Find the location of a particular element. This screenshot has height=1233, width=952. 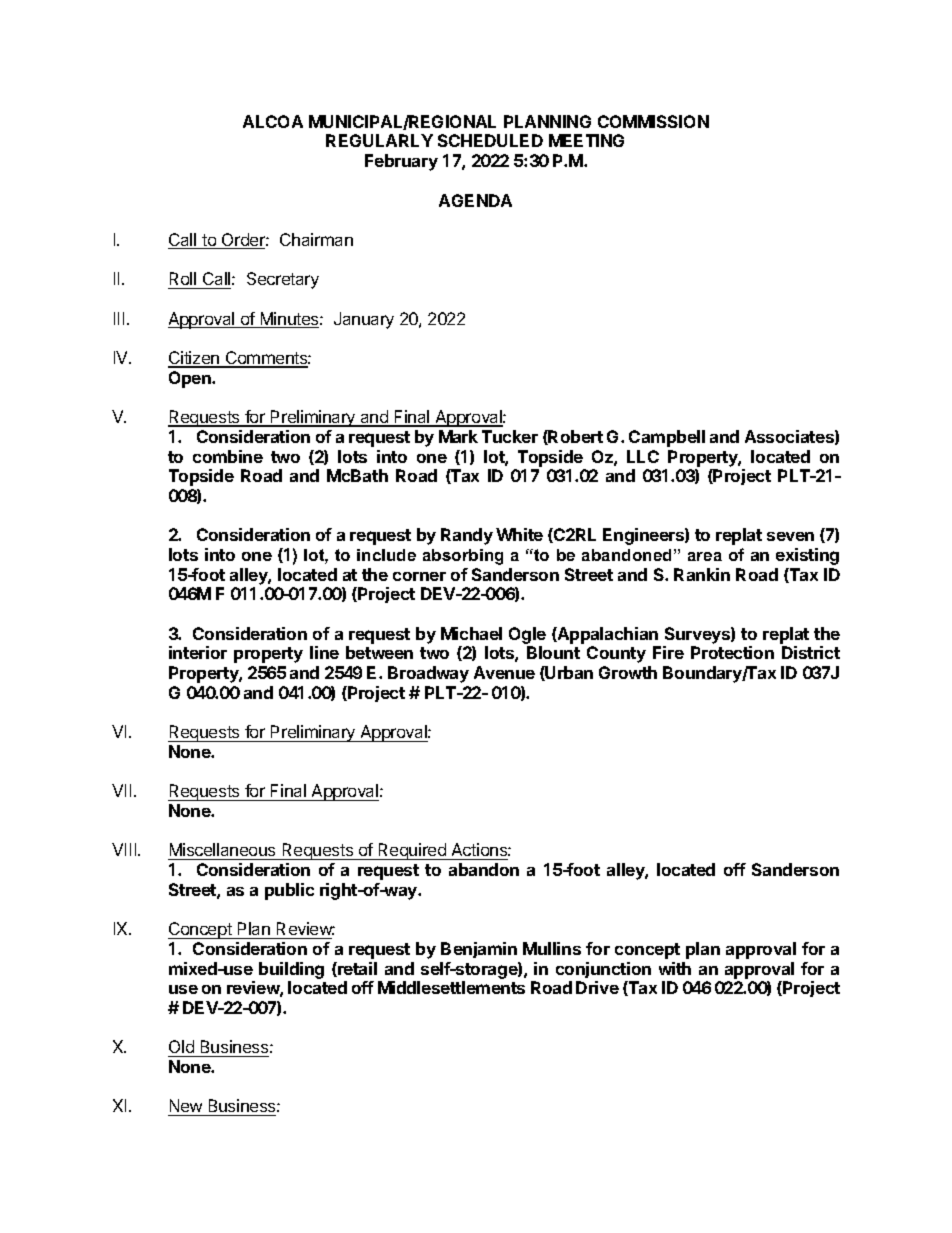

ALCOA is located at coordinates (273, 121).
